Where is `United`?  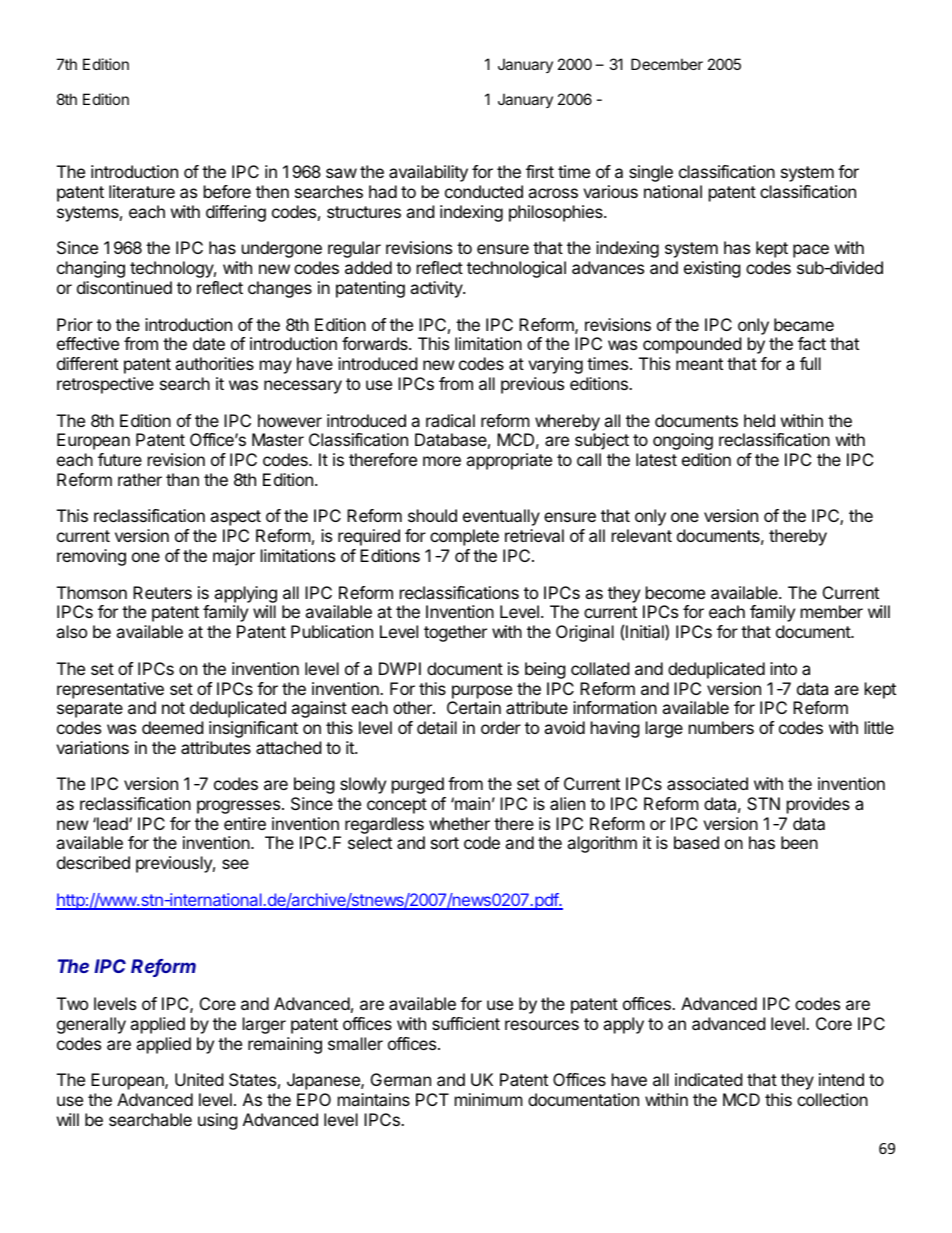
United is located at coordinates (199, 1079).
